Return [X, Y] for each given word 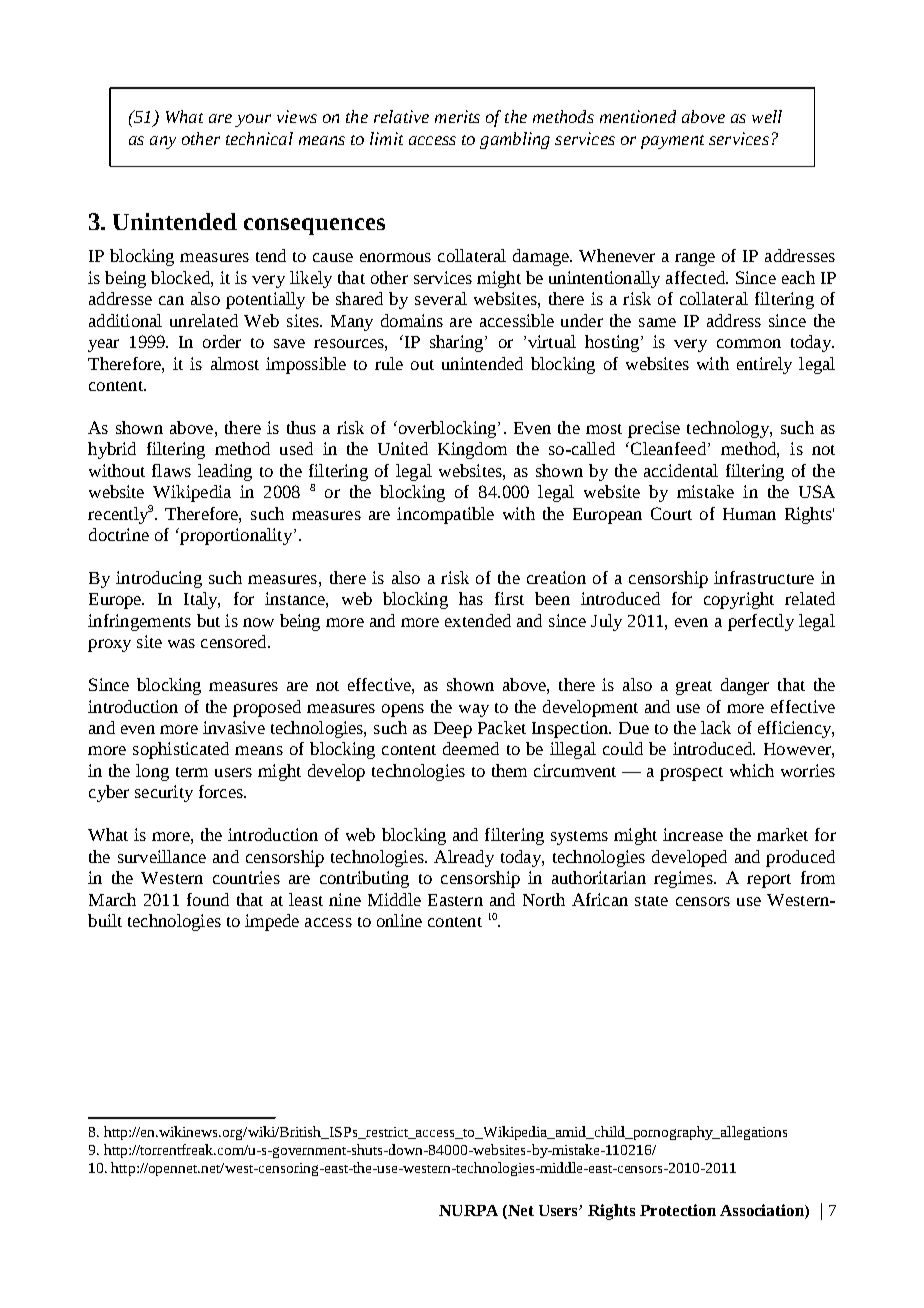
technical [259, 138]
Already [464, 858]
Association [763, 1210]
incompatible [445, 515]
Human [749, 514]
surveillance [162, 856]
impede [272, 922]
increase [693, 834]
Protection [678, 1210]
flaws [171, 470]
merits [457, 116]
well [767, 116]
